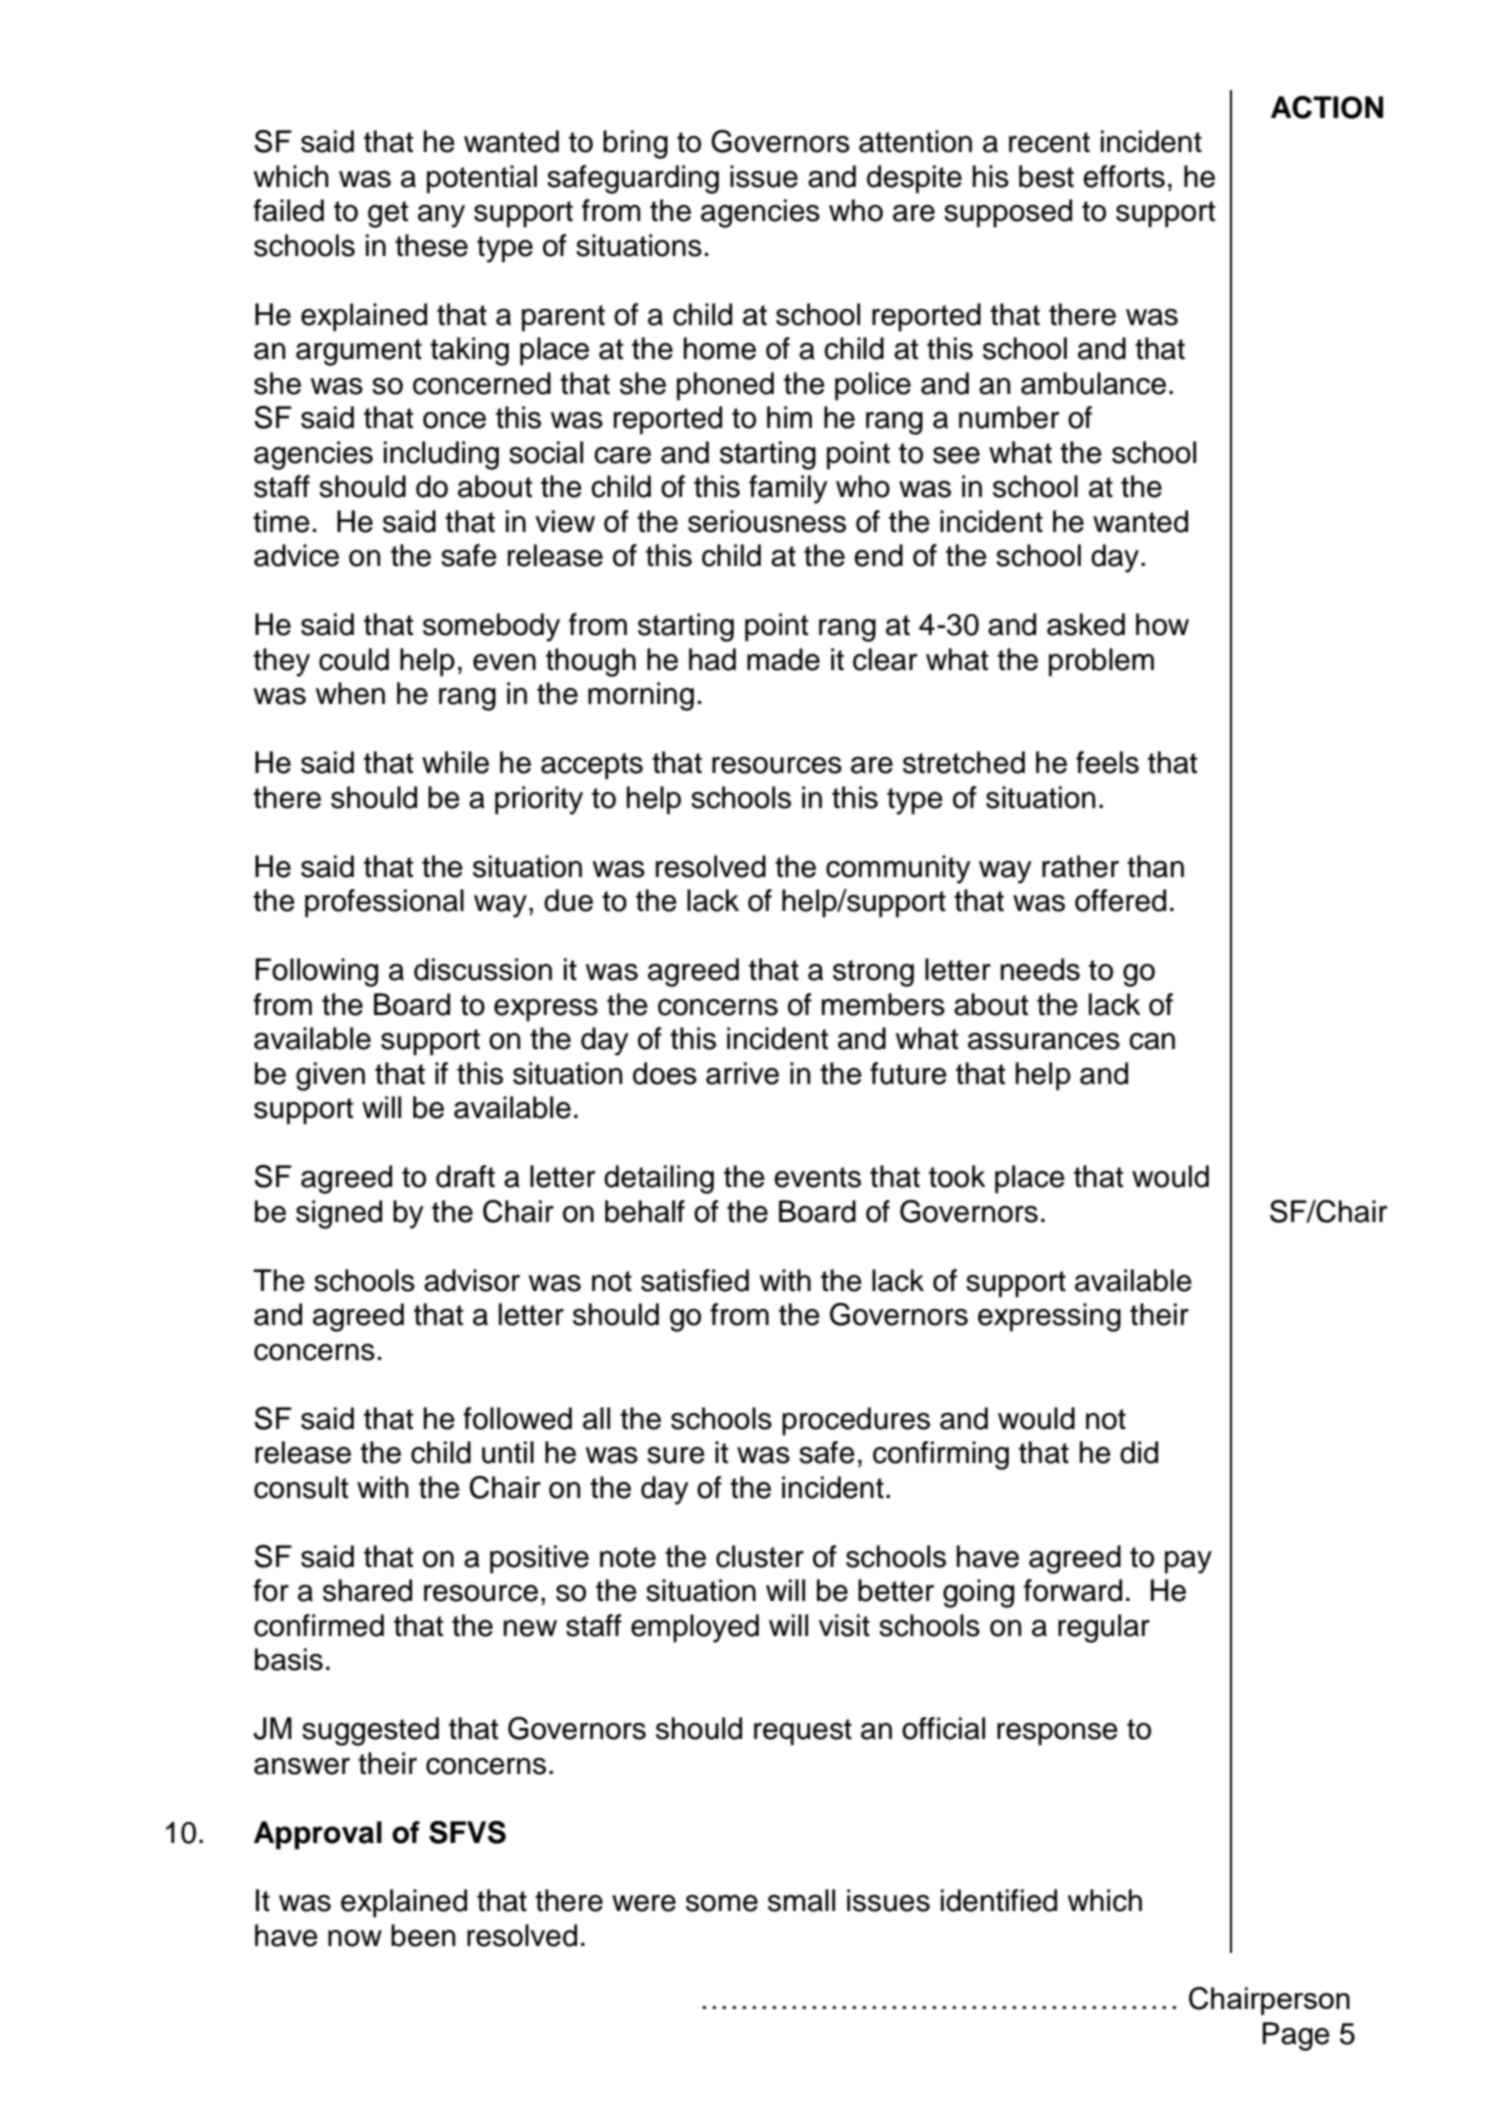  What do you see at coordinates (1124, 176) in the screenshot?
I see `efforts` at bounding box center [1124, 176].
